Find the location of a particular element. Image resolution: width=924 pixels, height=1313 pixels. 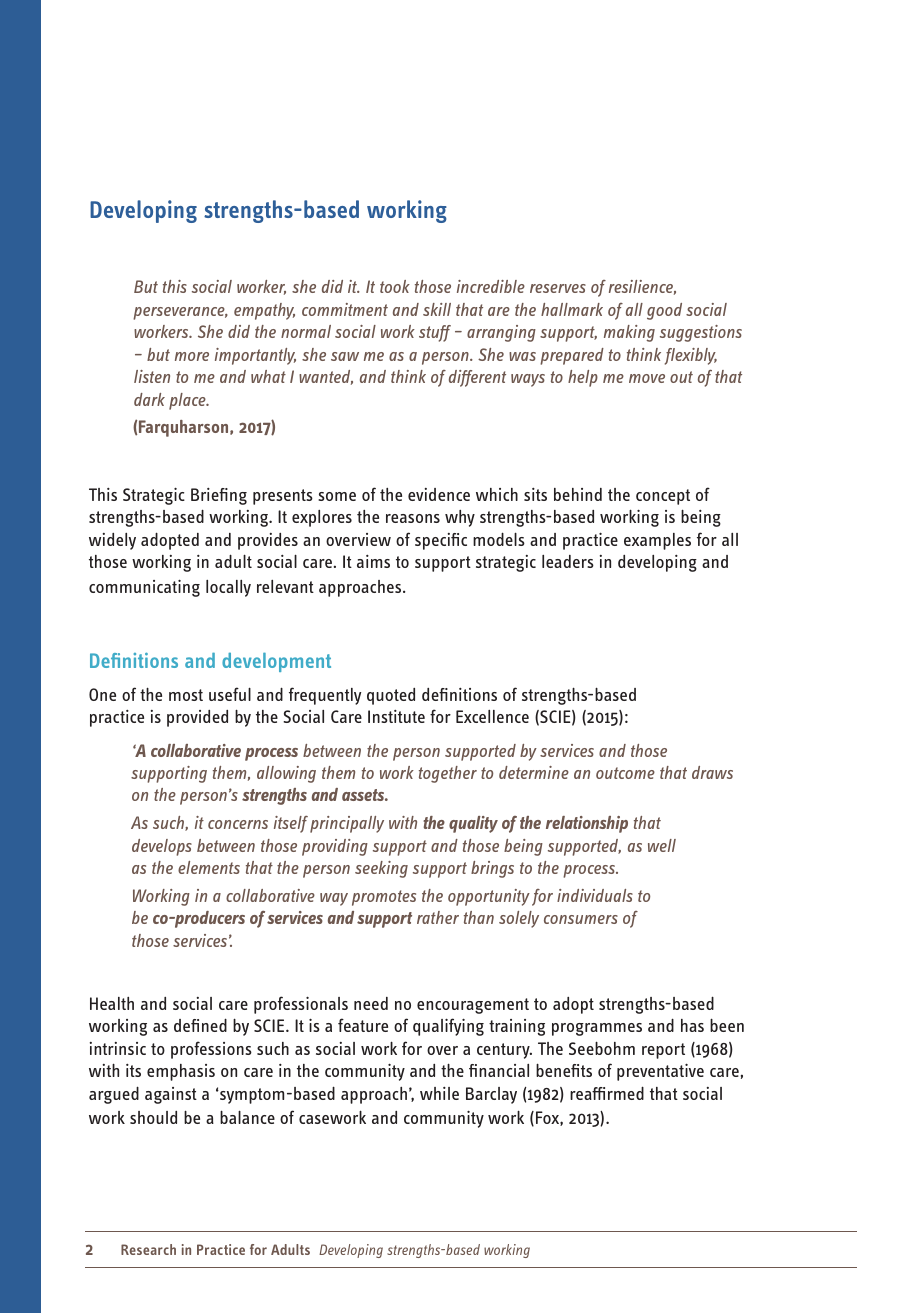

Research is located at coordinates (148, 1249).
